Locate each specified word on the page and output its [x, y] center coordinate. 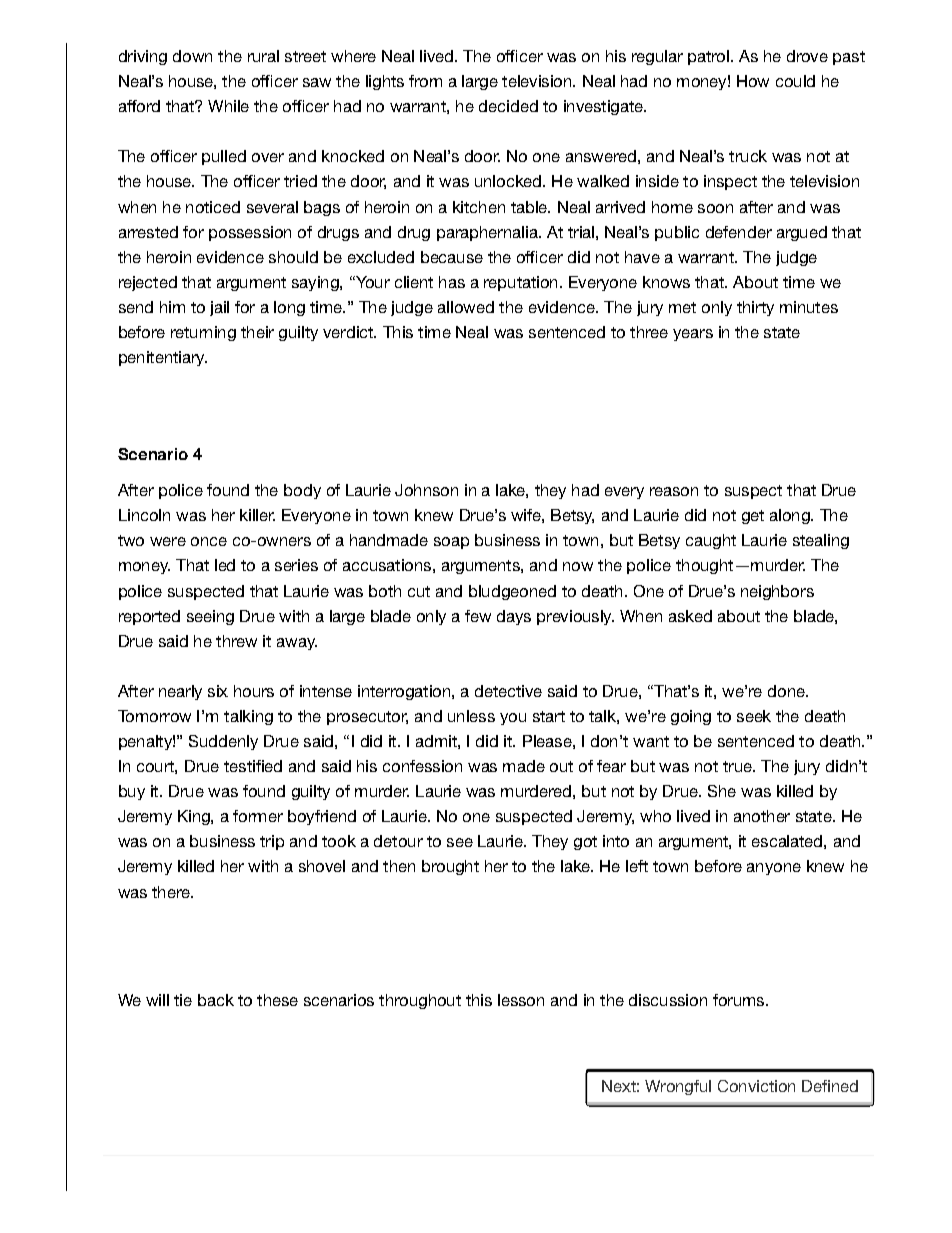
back [216, 1000]
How [753, 81]
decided [508, 106]
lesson [521, 1000]
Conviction [756, 1086]
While [228, 106]
